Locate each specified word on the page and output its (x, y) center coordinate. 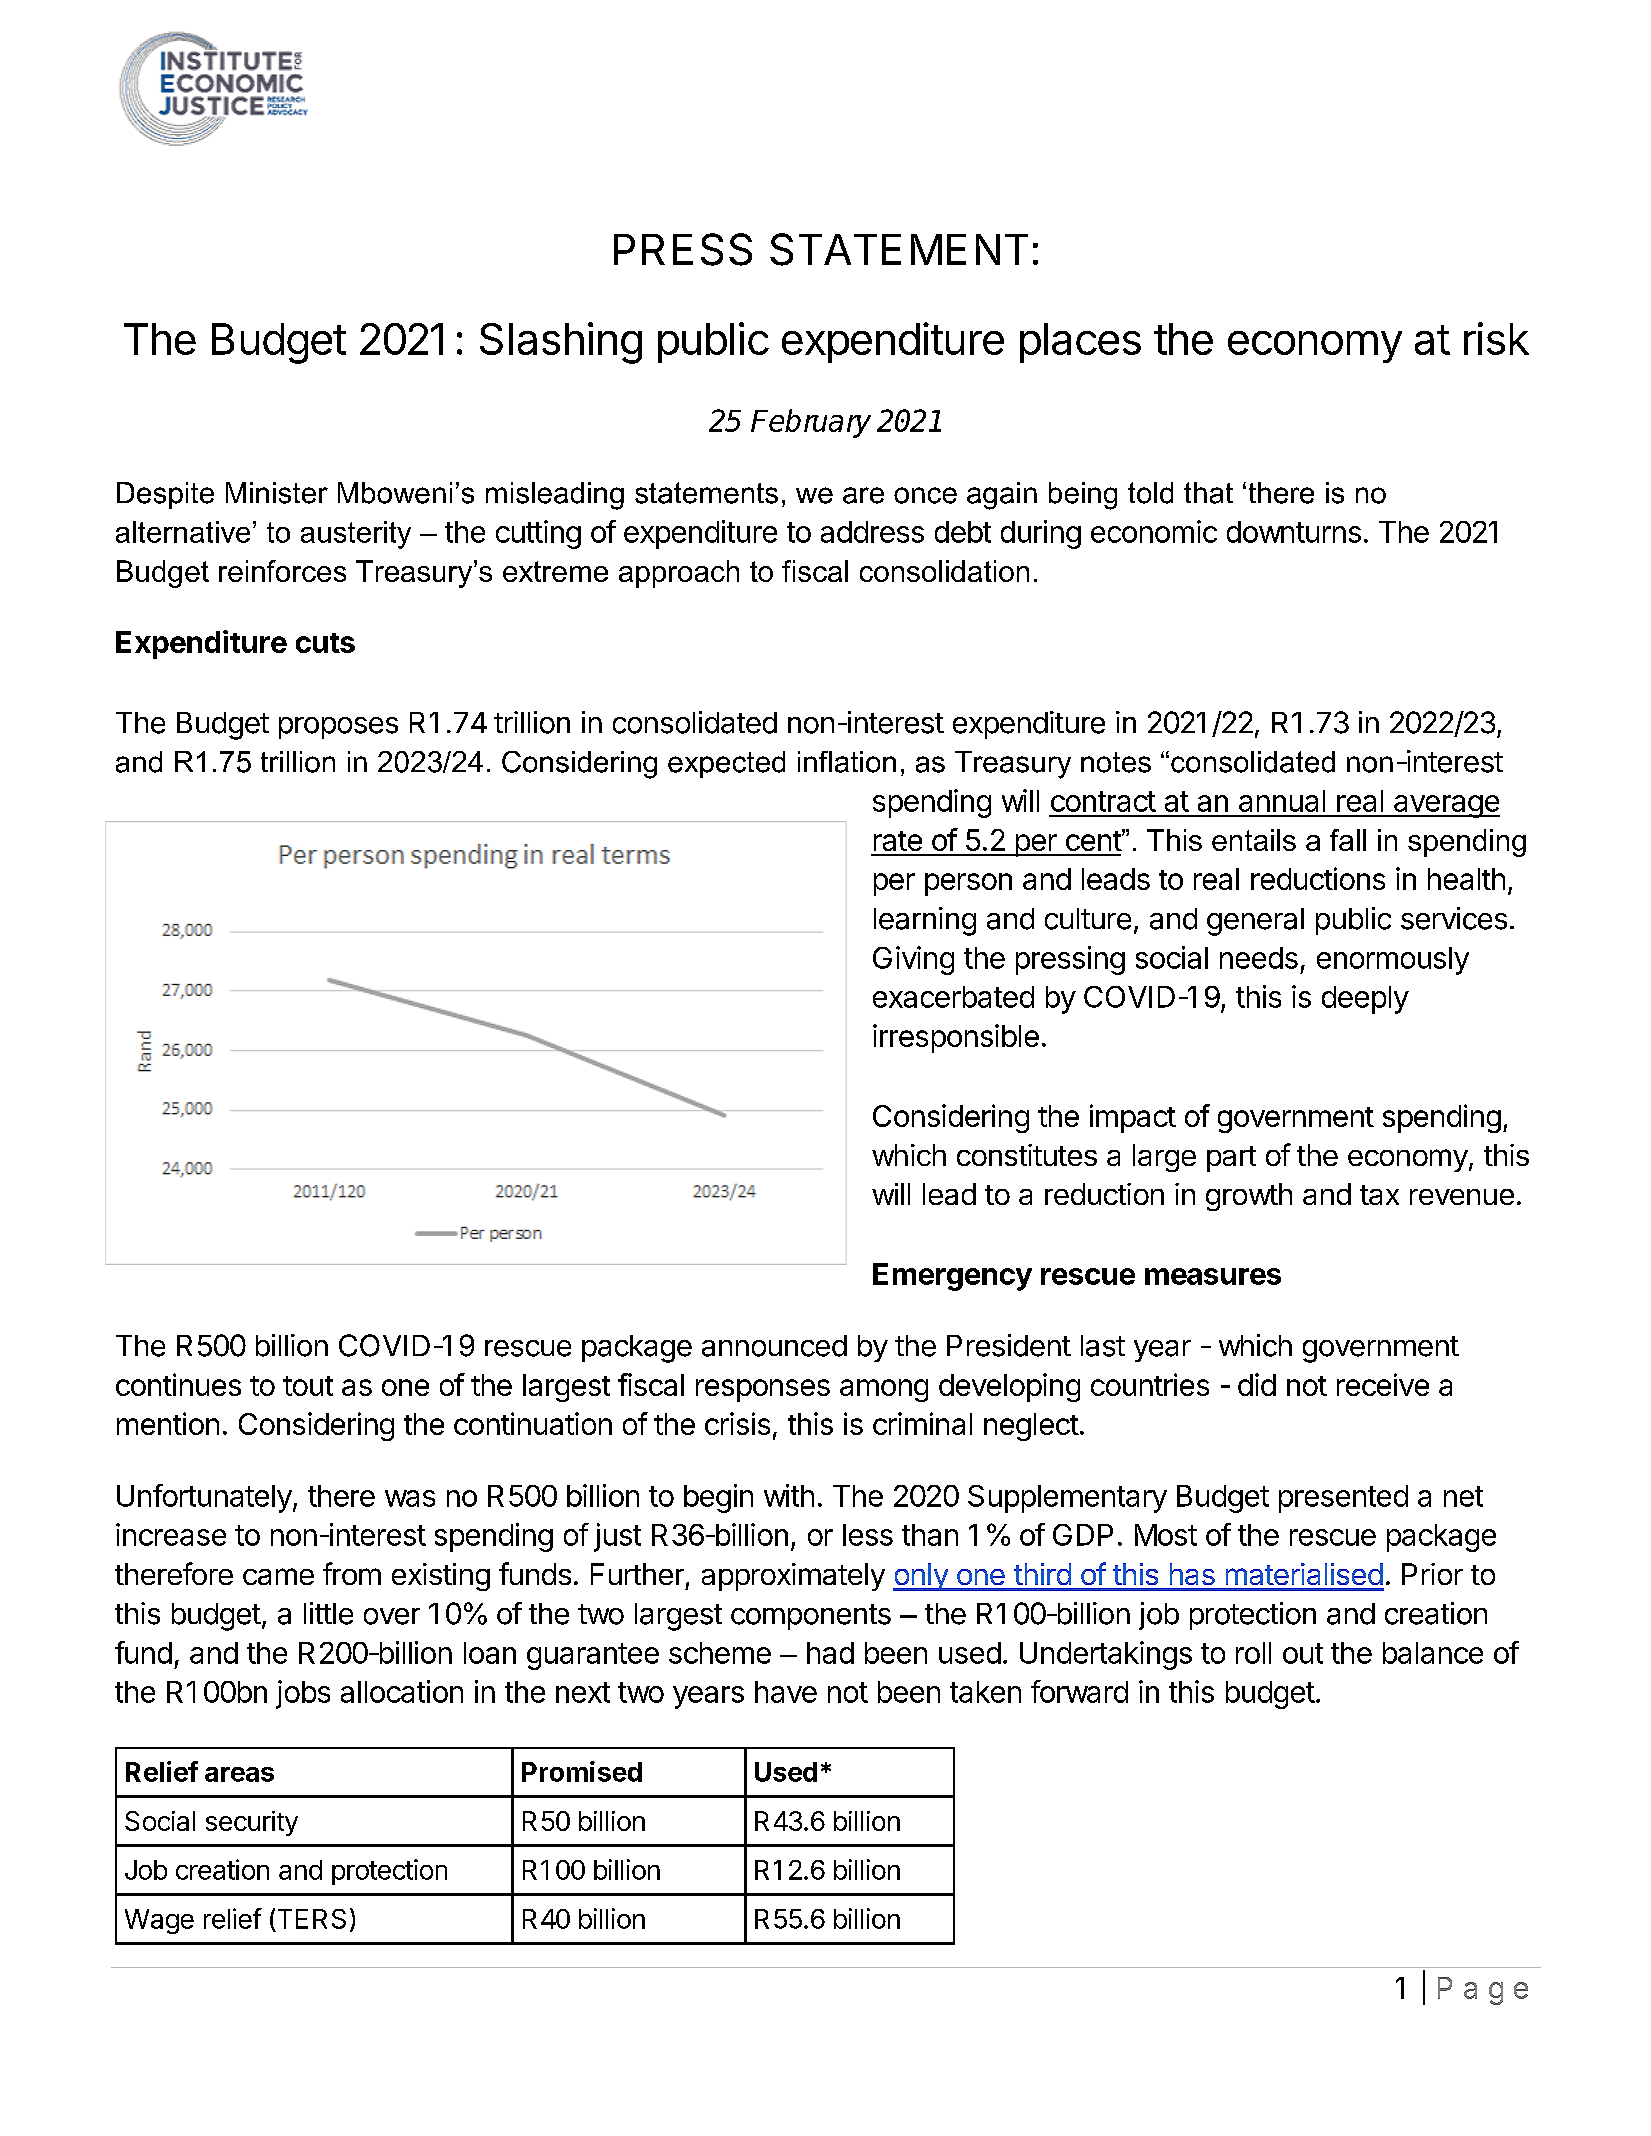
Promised (582, 1771)
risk (1496, 338)
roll (1253, 1653)
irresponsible (956, 1038)
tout (308, 1386)
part (1231, 1159)
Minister (277, 493)
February (811, 423)
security (252, 1823)
